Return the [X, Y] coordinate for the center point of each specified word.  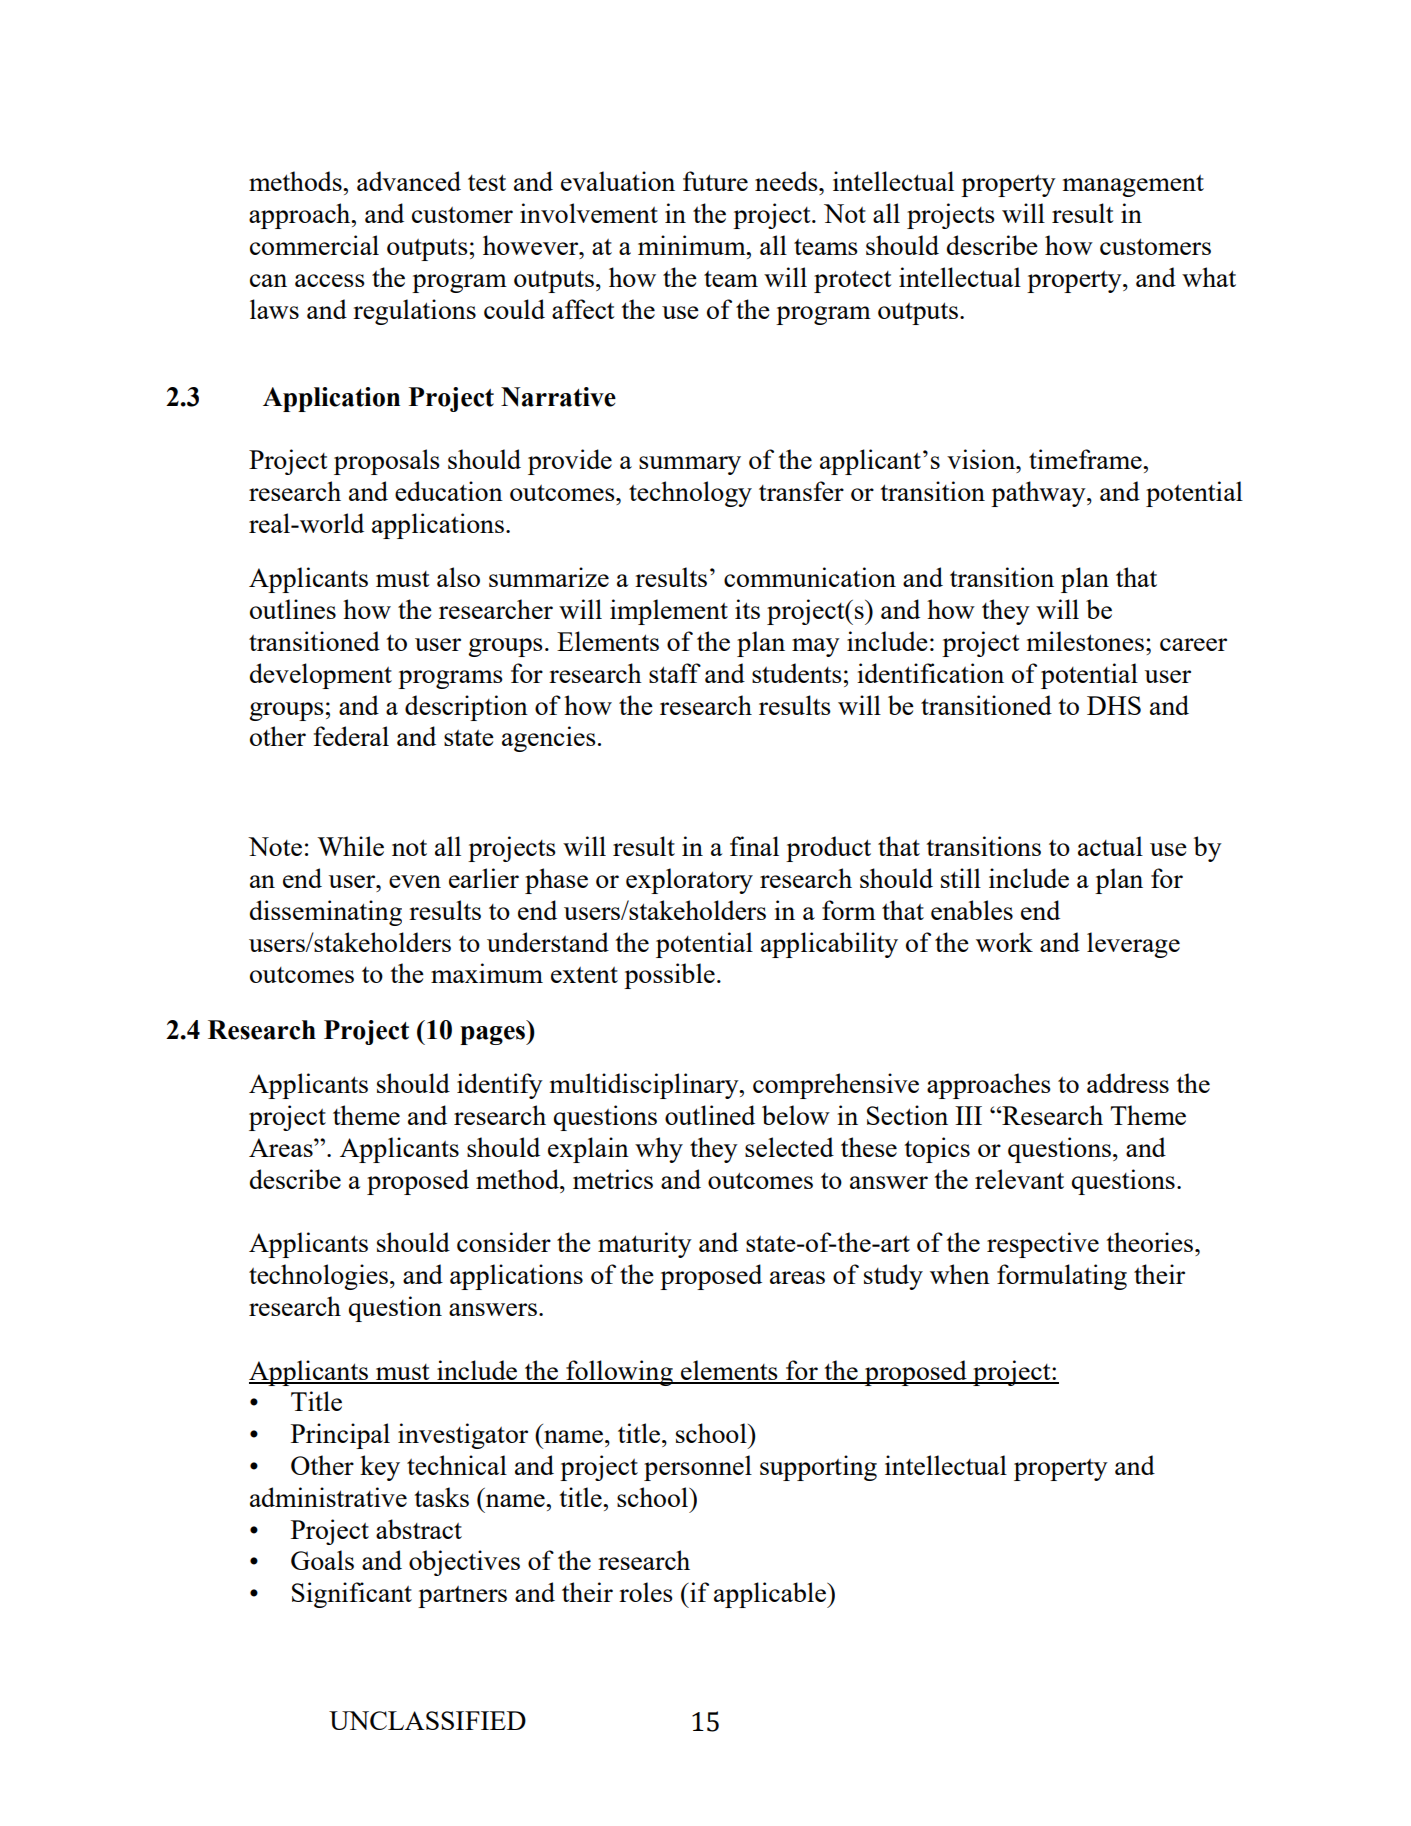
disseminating [326, 913]
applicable [771, 1595]
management [1133, 186]
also [458, 577]
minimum [693, 245]
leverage [1133, 945]
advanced [409, 181]
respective [1043, 1245]
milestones [1085, 641]
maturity [645, 1245]
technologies [318, 1277]
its [747, 609]
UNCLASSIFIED [427, 1720]
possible [669, 976]
